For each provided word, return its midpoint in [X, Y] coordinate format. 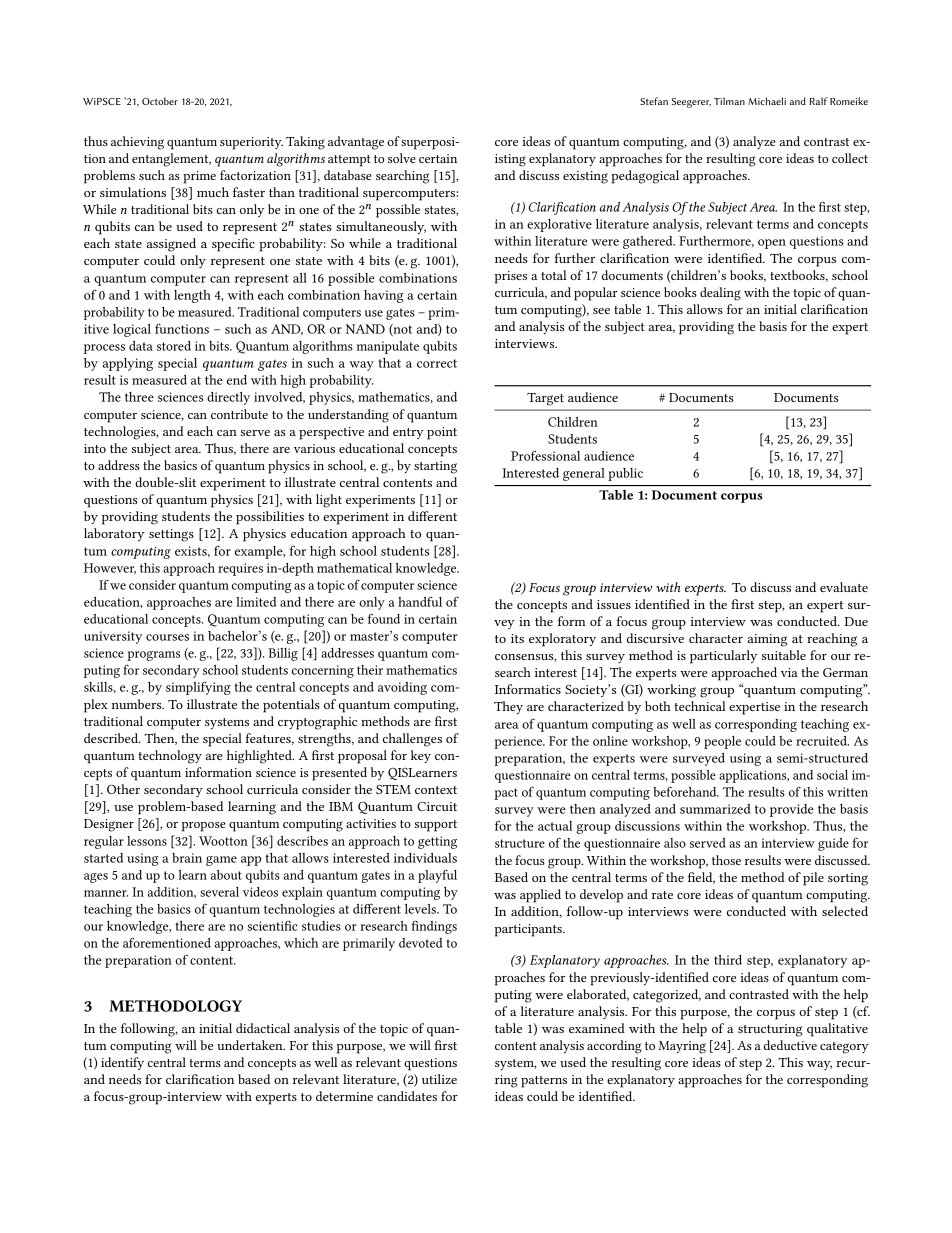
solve [402, 158]
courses [167, 637]
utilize [439, 1079]
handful [420, 601]
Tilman [729, 101]
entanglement [171, 160]
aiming [767, 640]
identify [122, 1063]
